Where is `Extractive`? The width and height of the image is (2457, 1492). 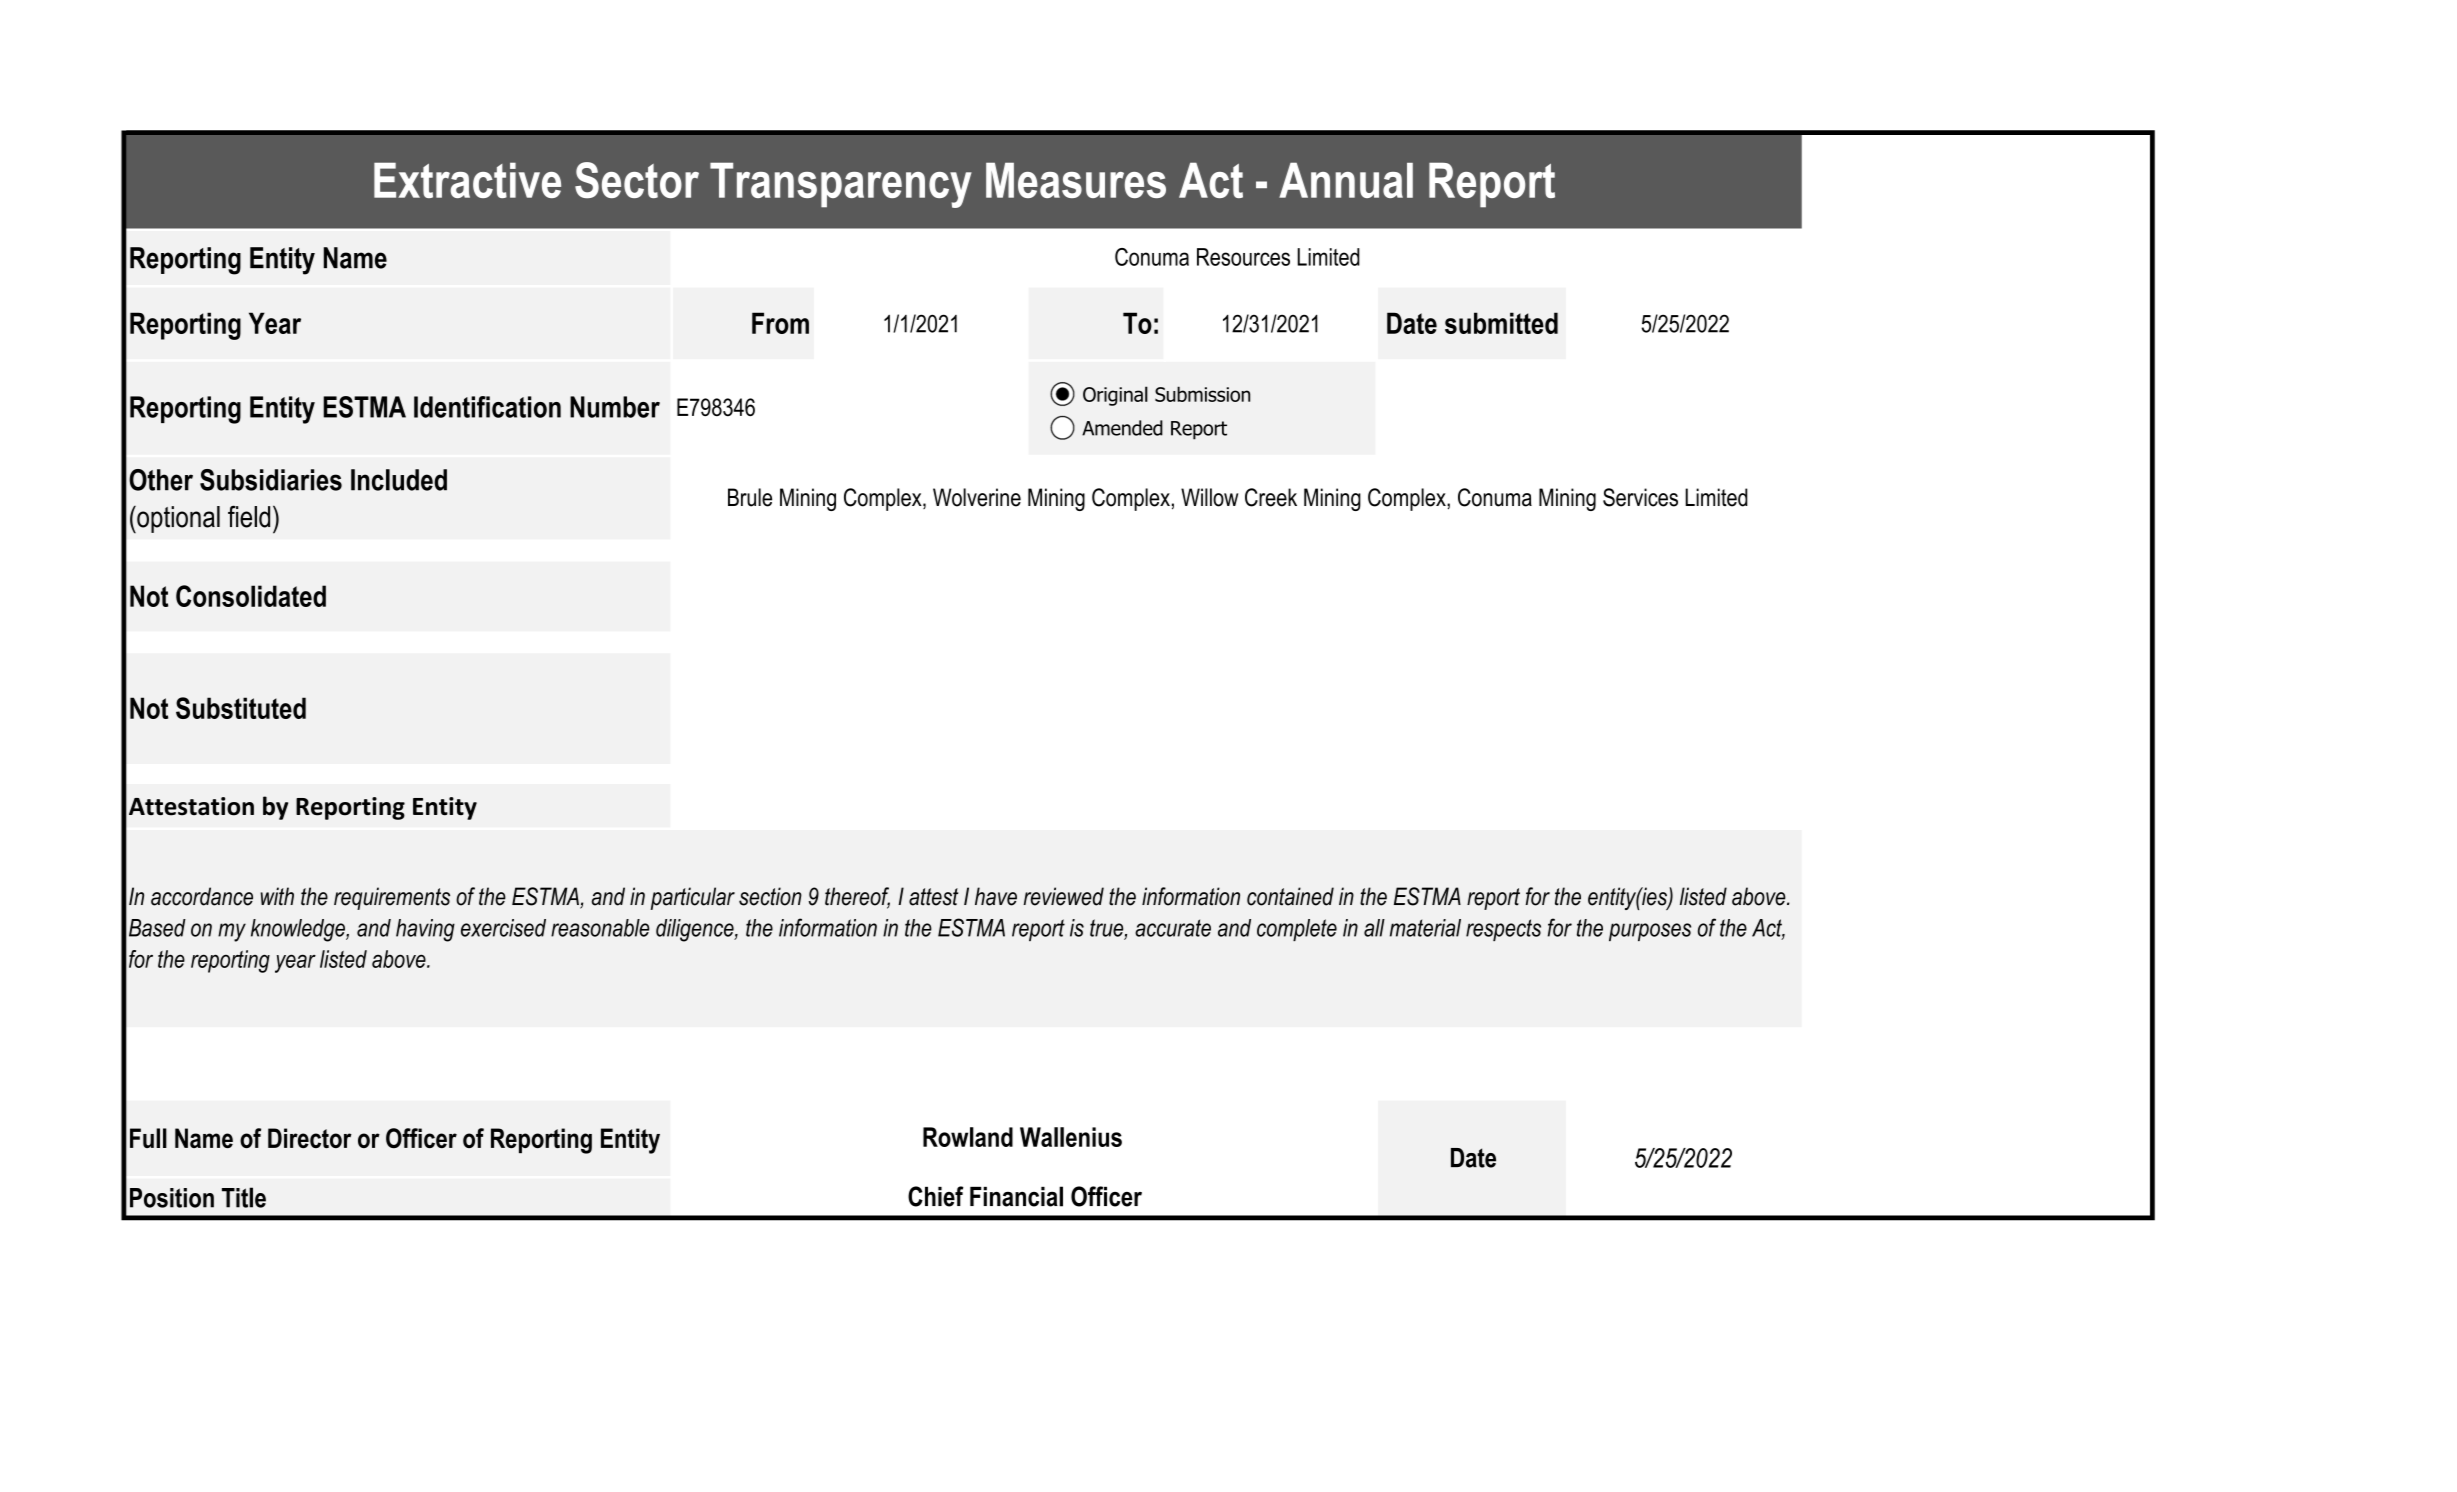 Extractive is located at coordinates (467, 180).
